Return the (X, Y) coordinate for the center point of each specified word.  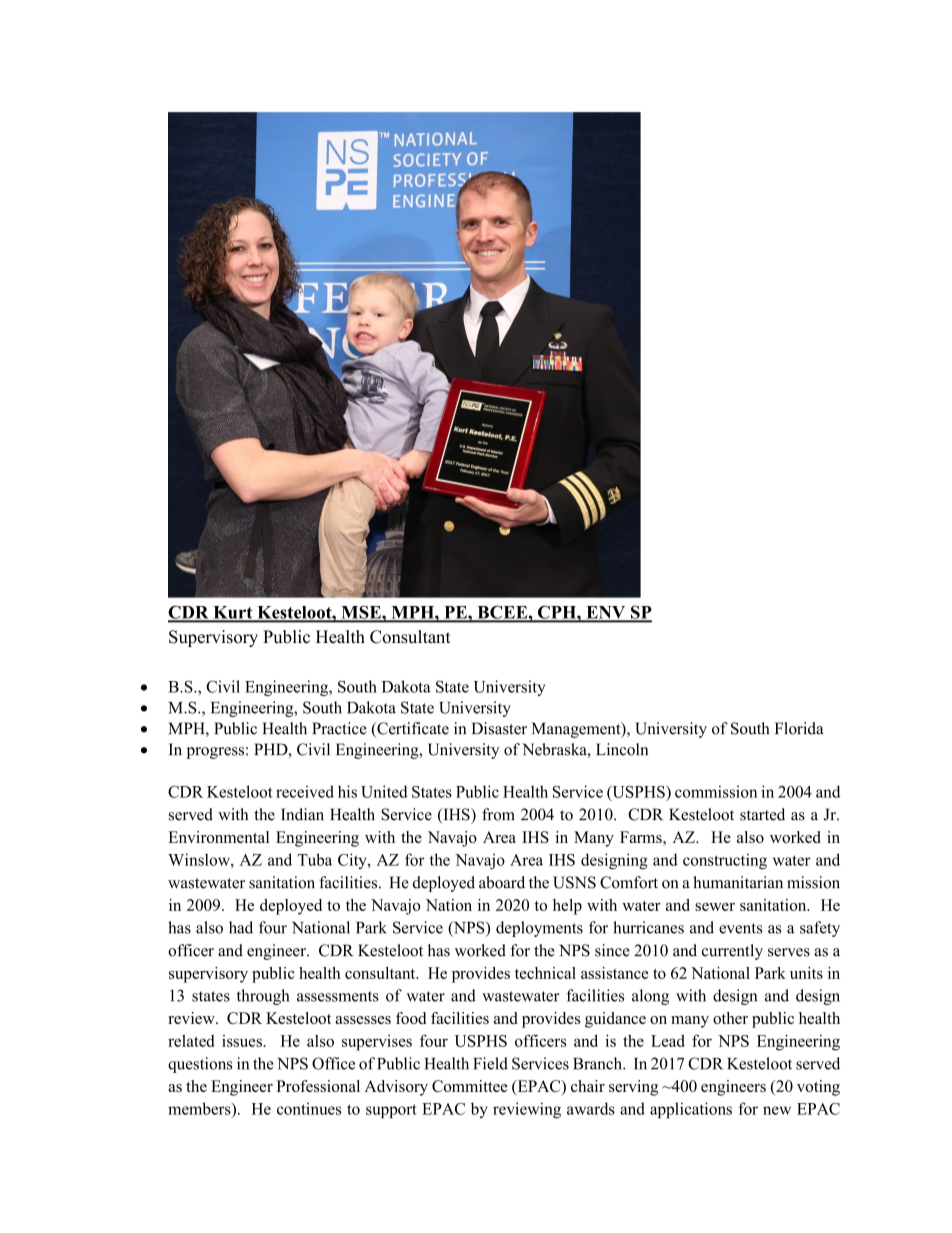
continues (309, 1108)
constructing (725, 861)
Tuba (315, 859)
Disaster (499, 728)
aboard (502, 882)
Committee (470, 1086)
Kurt (233, 613)
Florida (799, 728)
